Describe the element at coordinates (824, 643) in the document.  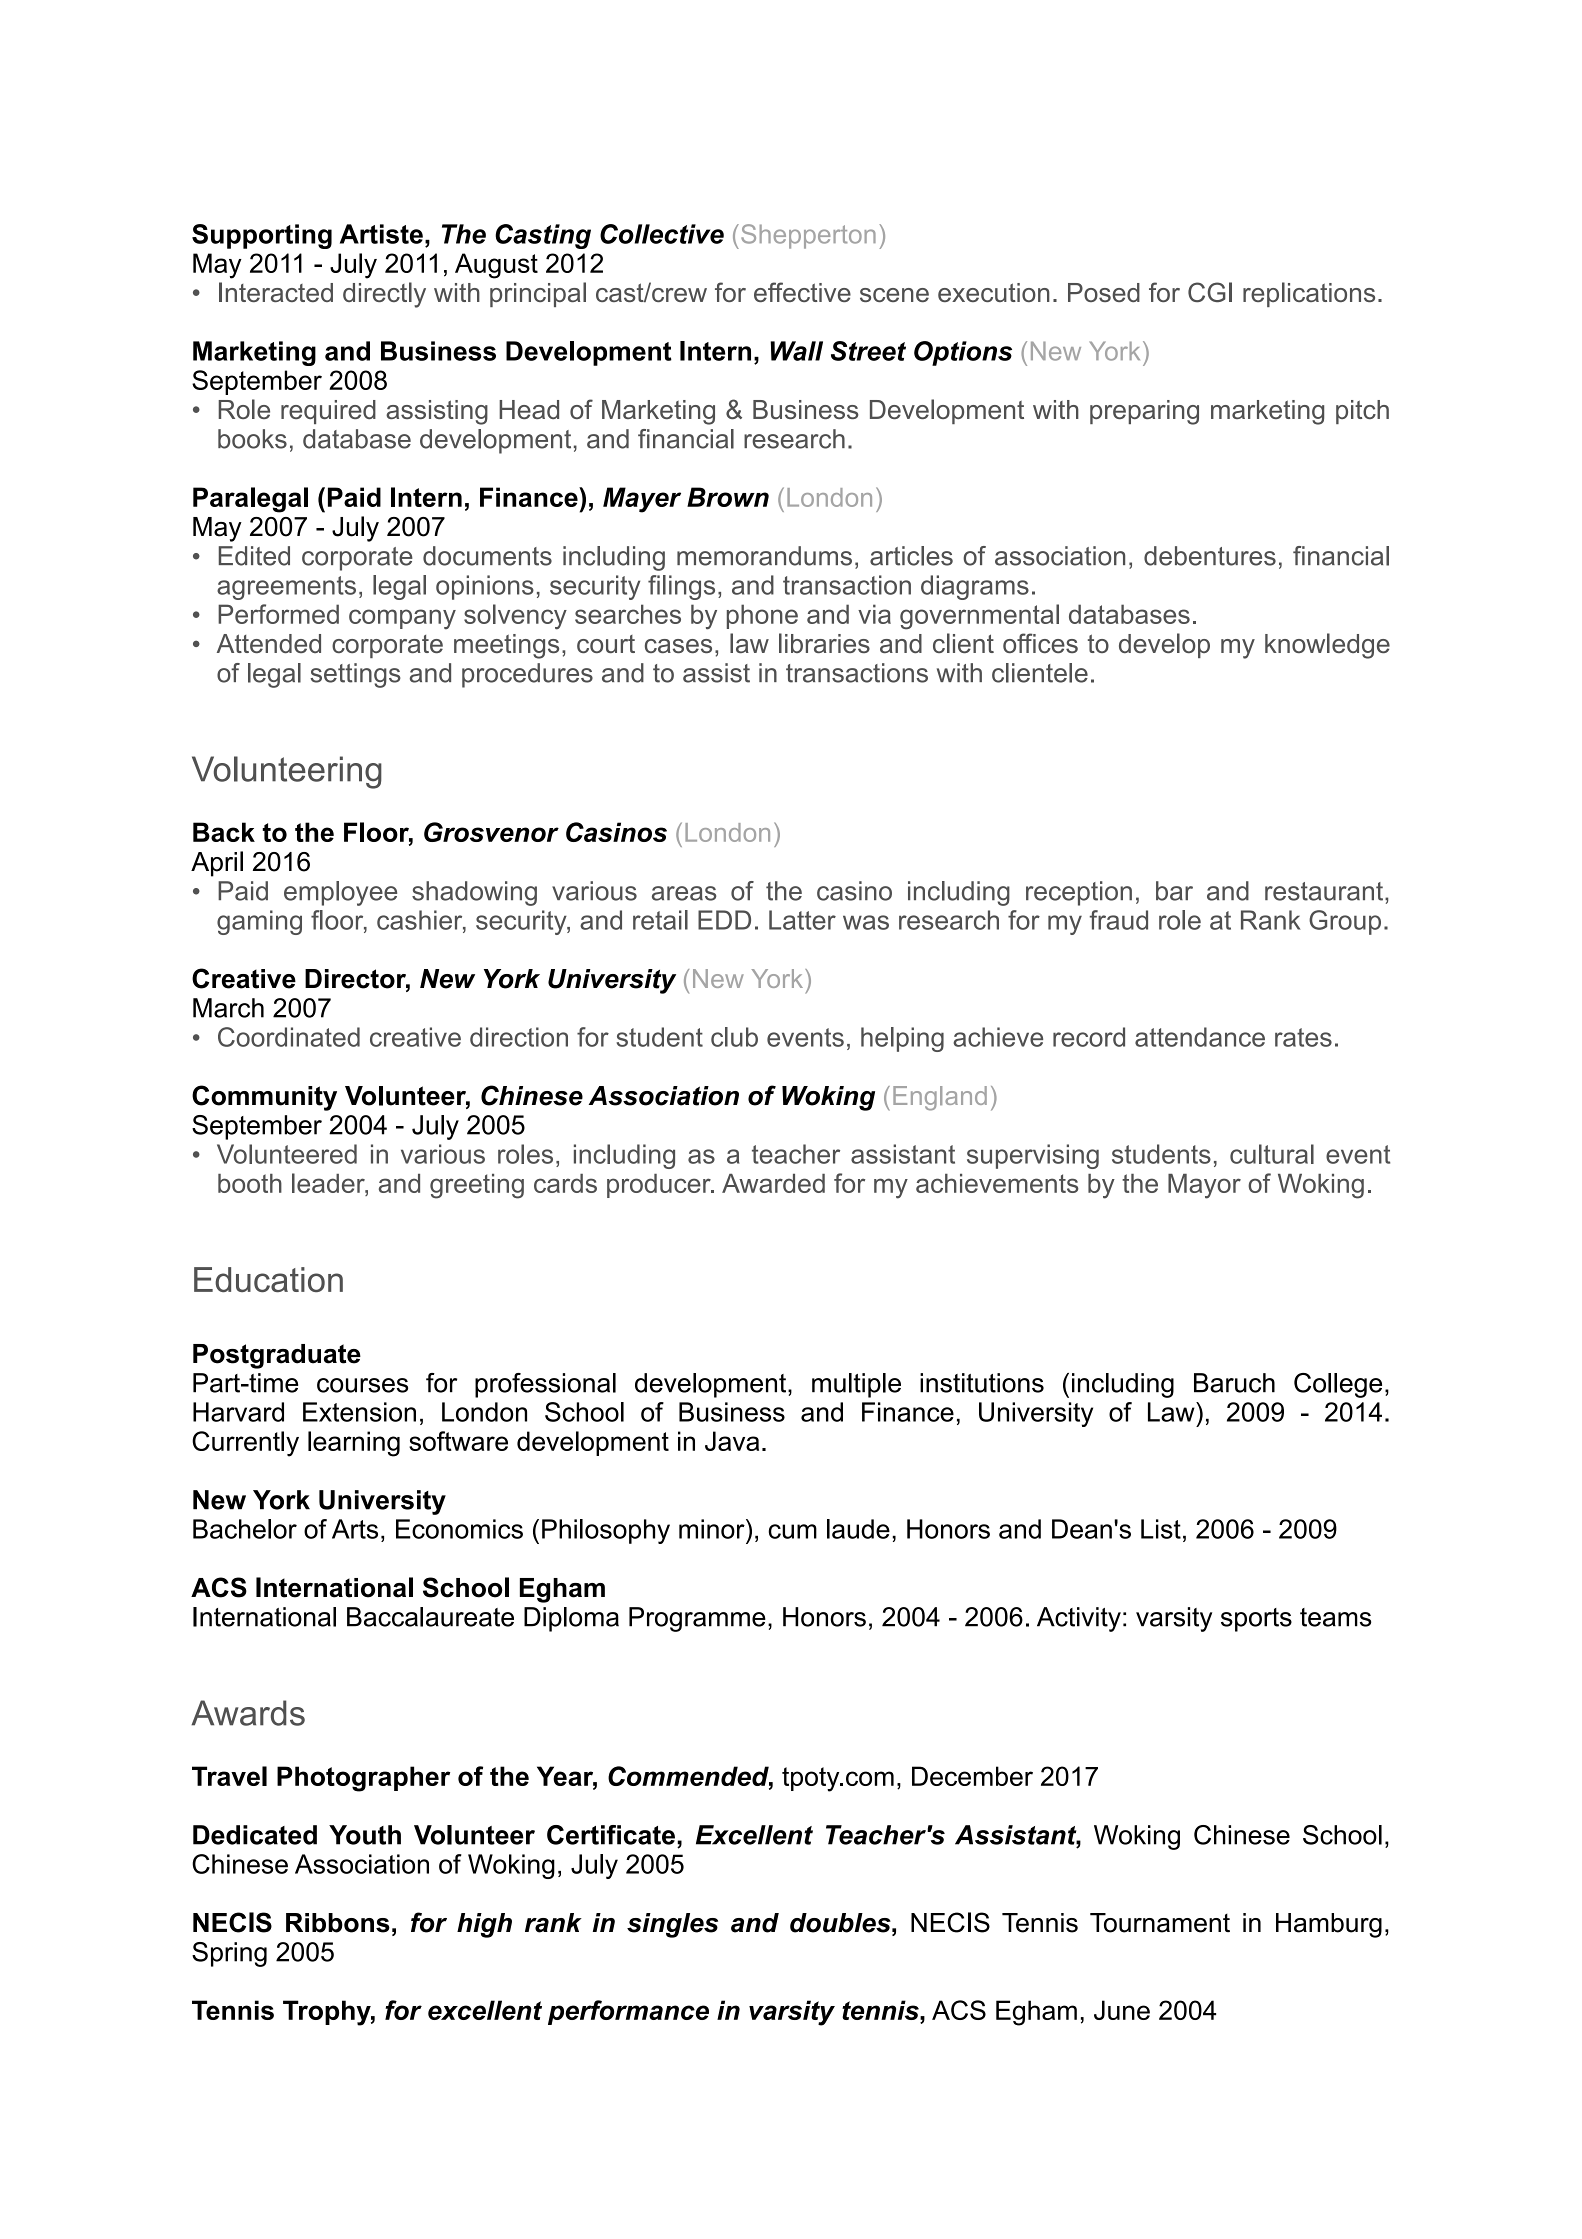
I see `libraries` at that location.
